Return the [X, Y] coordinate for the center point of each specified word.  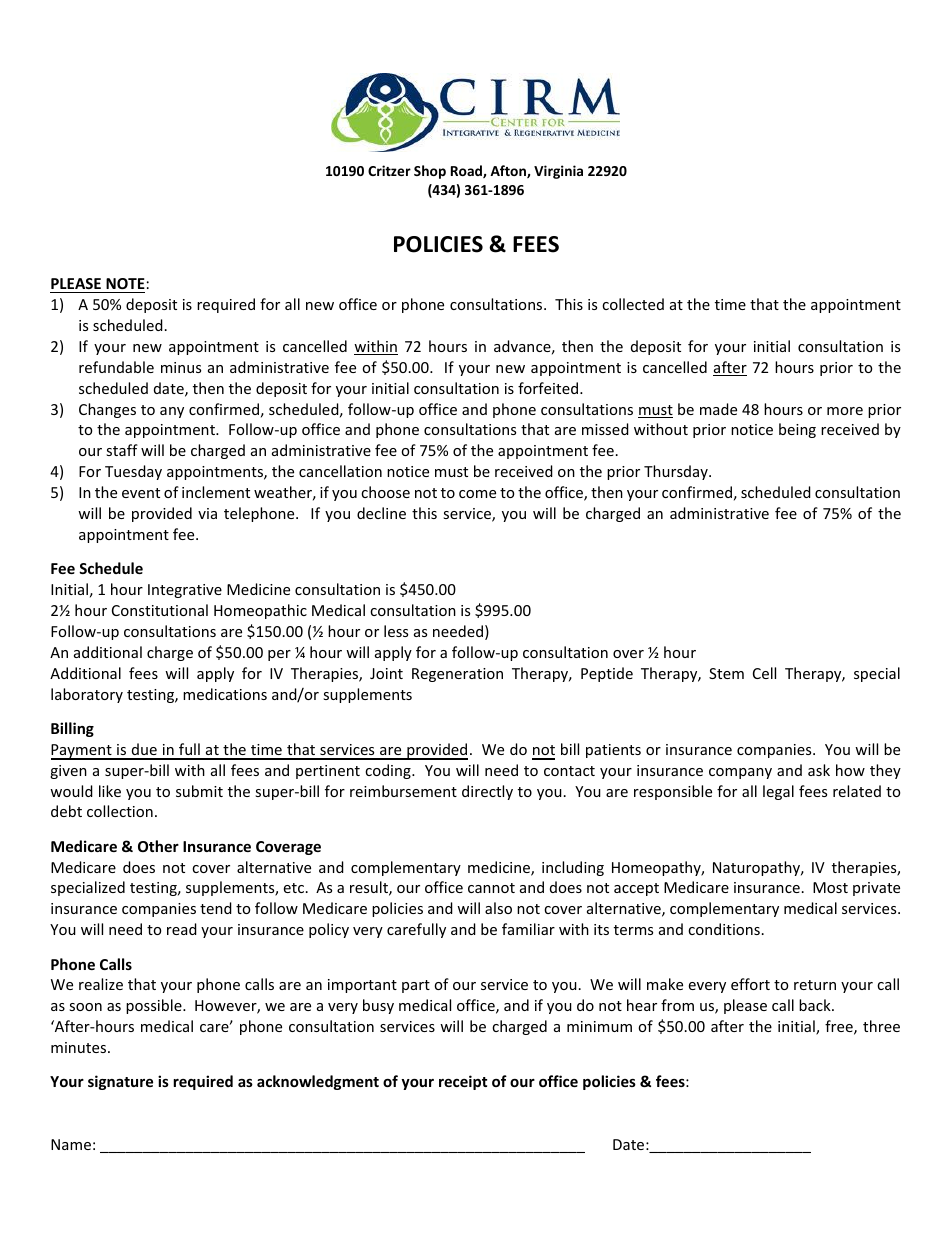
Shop [430, 172]
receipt [463, 1082]
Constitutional [160, 610]
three [881, 1026]
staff [122, 450]
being [797, 430]
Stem [726, 673]
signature [120, 1082]
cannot [491, 888]
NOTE [125, 283]
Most [830, 887]
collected [633, 304]
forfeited [548, 388]
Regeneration [457, 675]
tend [216, 908]
